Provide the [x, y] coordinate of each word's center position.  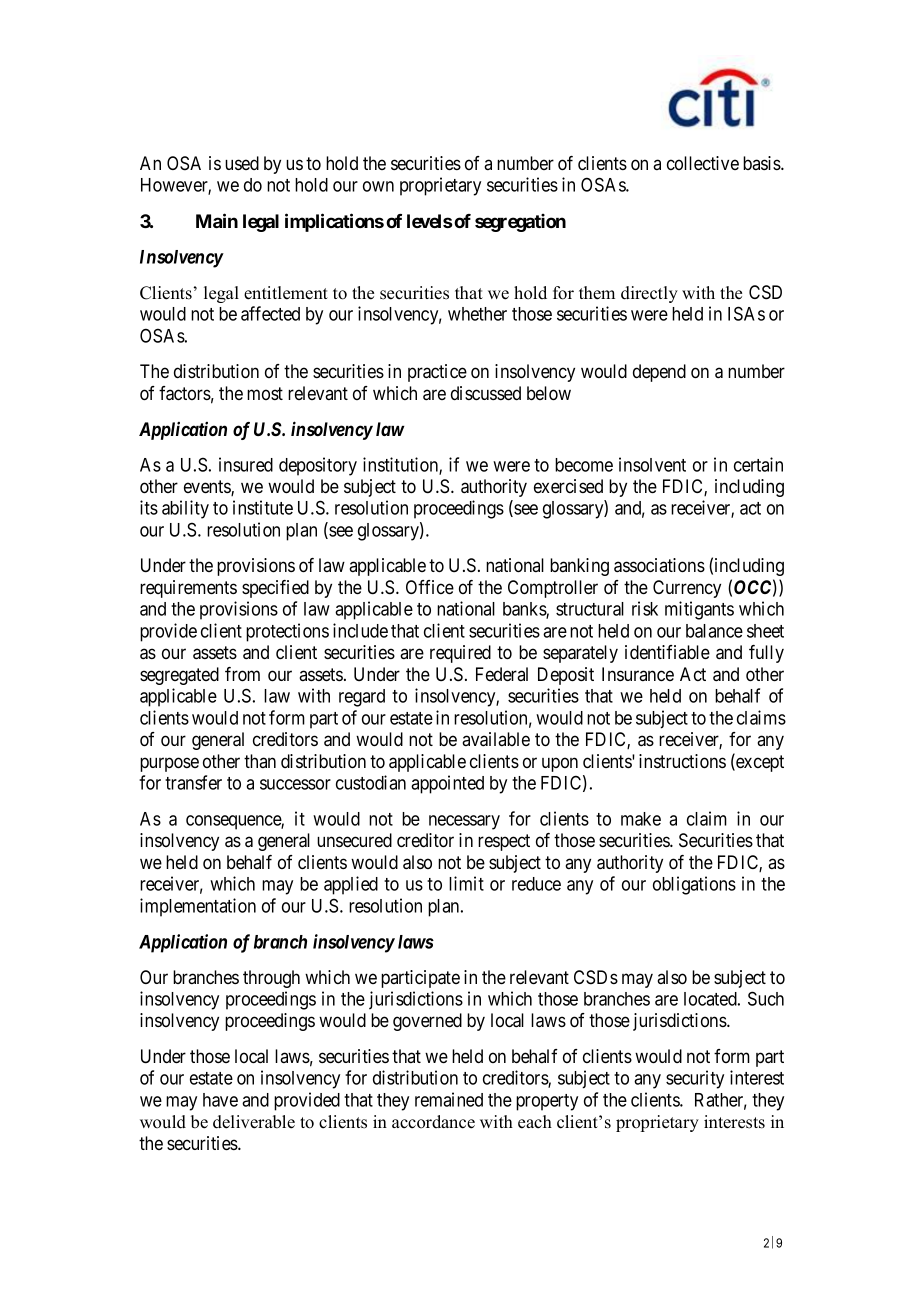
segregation [520, 223]
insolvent [652, 464]
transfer [193, 782]
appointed [447, 784]
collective [703, 163]
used [242, 163]
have [220, 1100]
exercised [568, 486]
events [208, 488]
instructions [682, 761]
